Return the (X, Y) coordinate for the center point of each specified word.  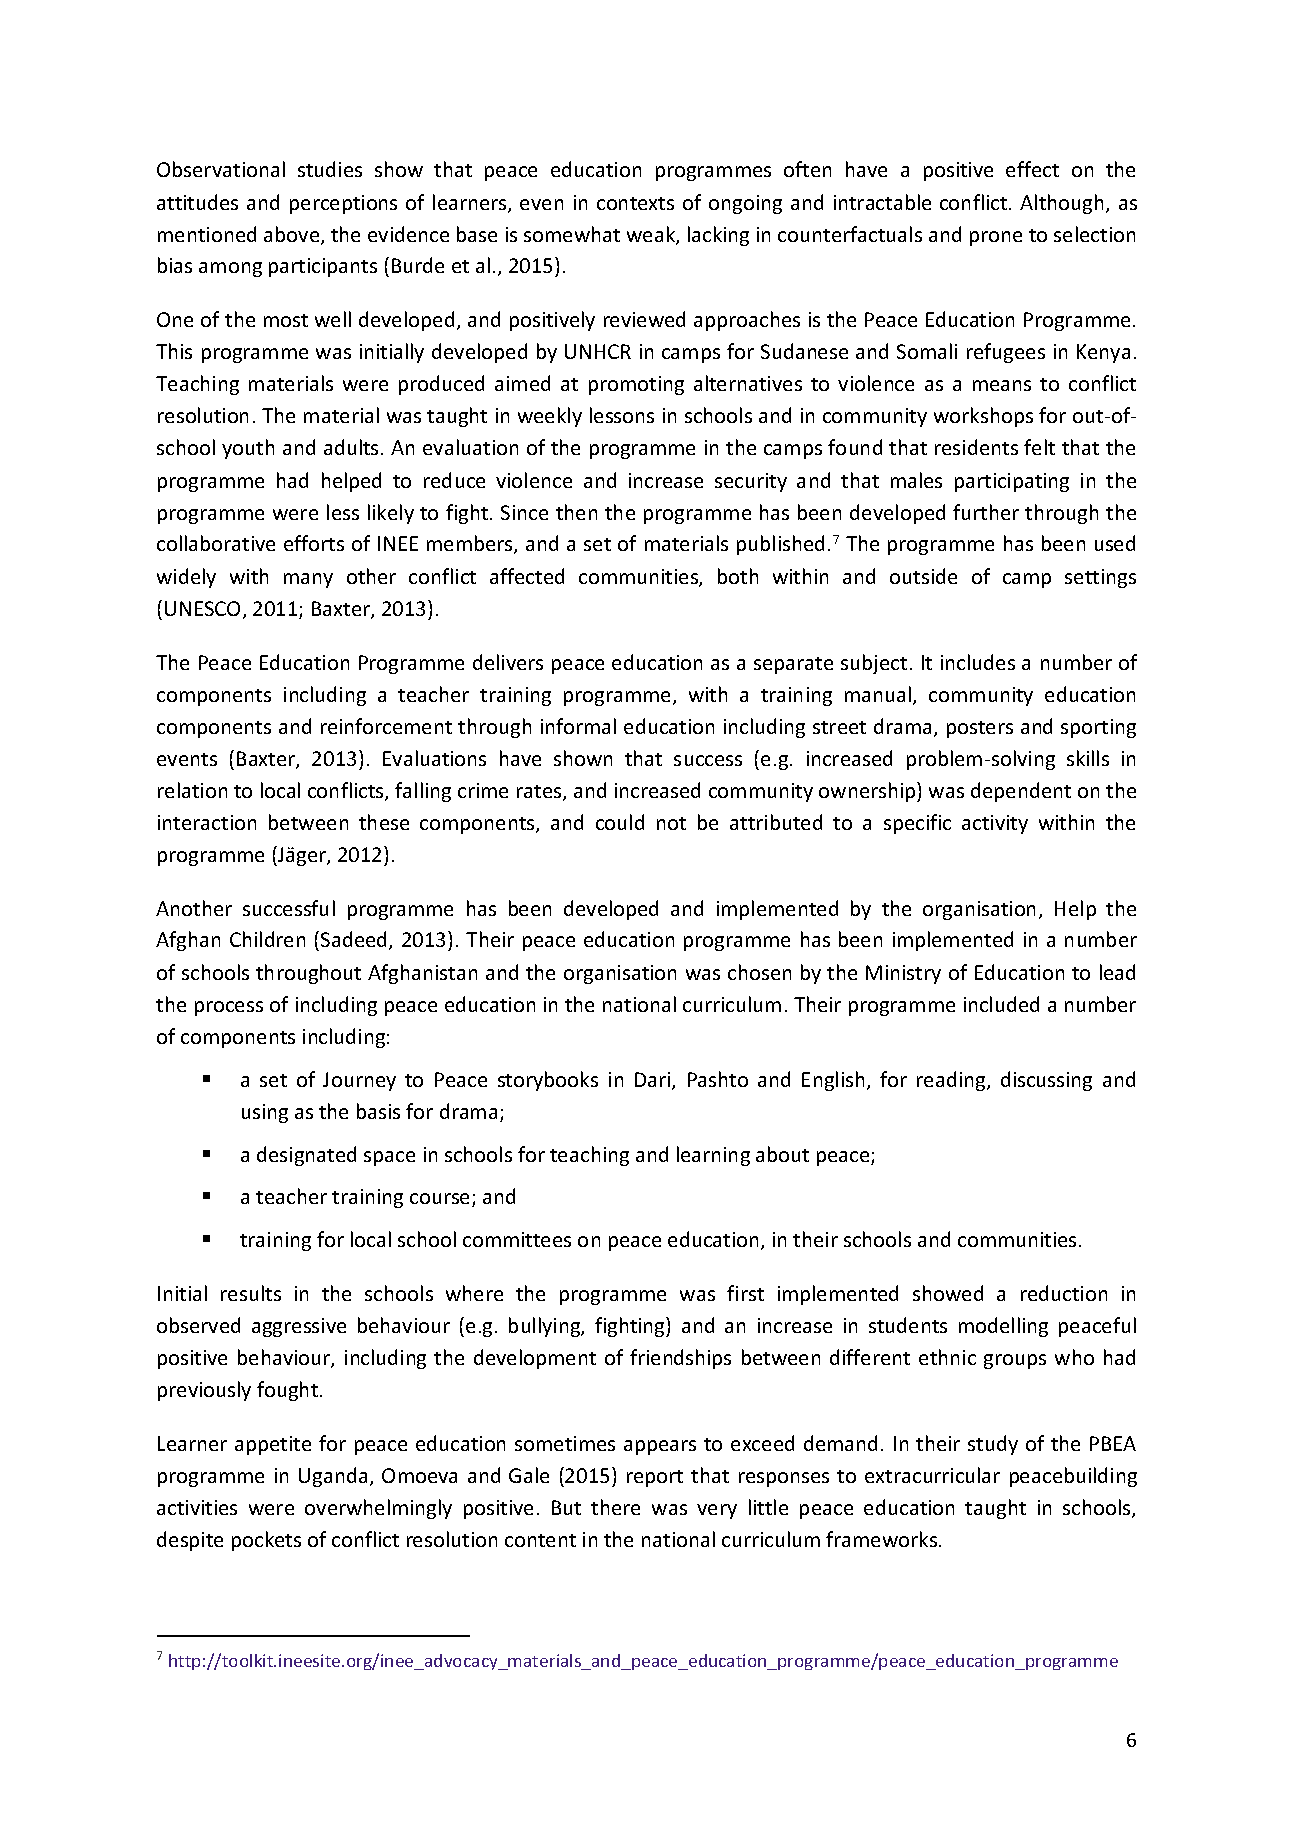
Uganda (333, 1477)
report (655, 1478)
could (620, 822)
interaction (207, 822)
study (993, 1445)
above (293, 235)
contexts (635, 203)
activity (995, 824)
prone (996, 238)
